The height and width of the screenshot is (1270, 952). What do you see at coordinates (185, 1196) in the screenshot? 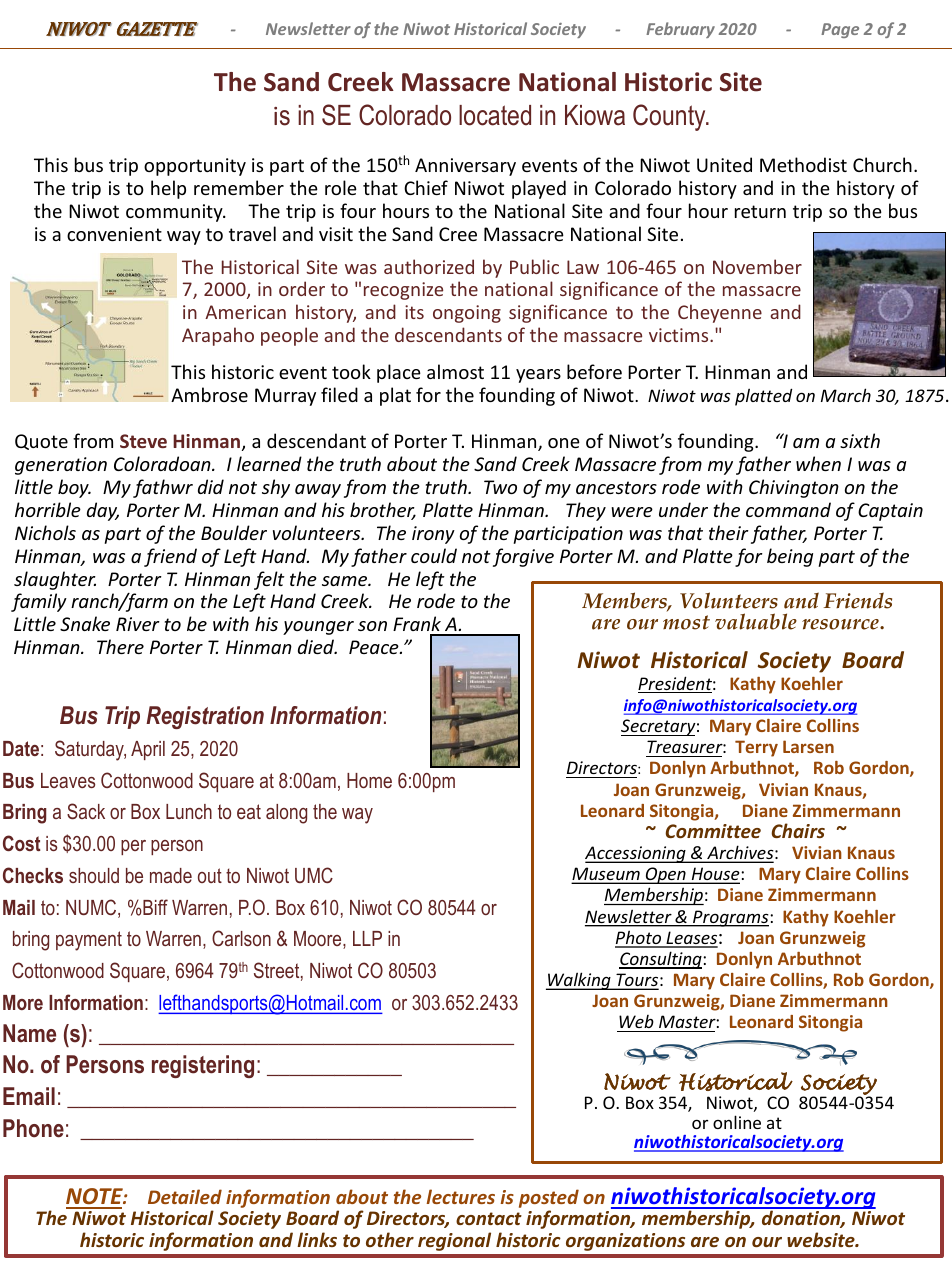
I see `Detailed` at bounding box center [185, 1196].
